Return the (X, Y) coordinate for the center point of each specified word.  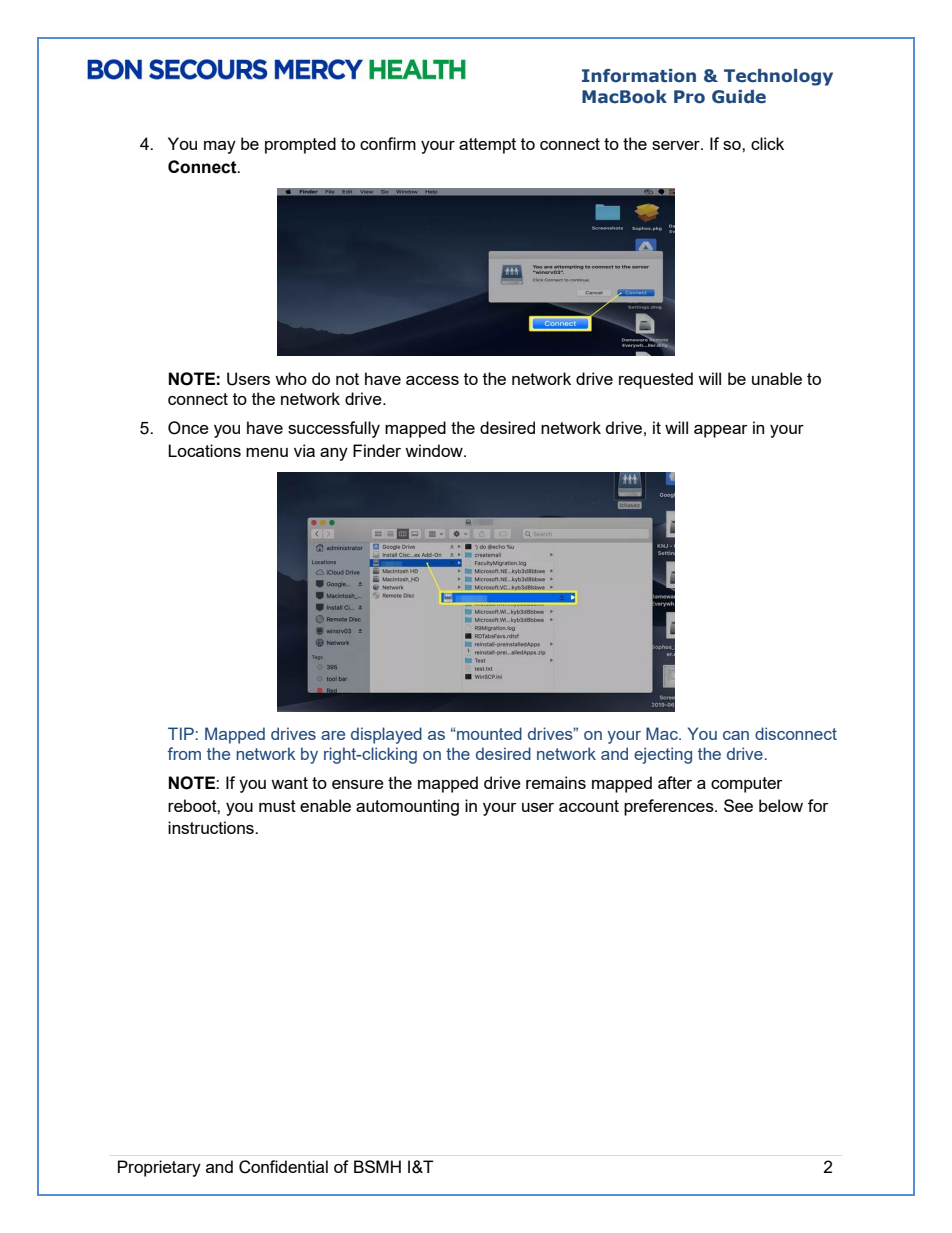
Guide (739, 97)
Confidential (283, 1167)
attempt (487, 146)
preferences (670, 807)
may (220, 147)
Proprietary (159, 1168)
